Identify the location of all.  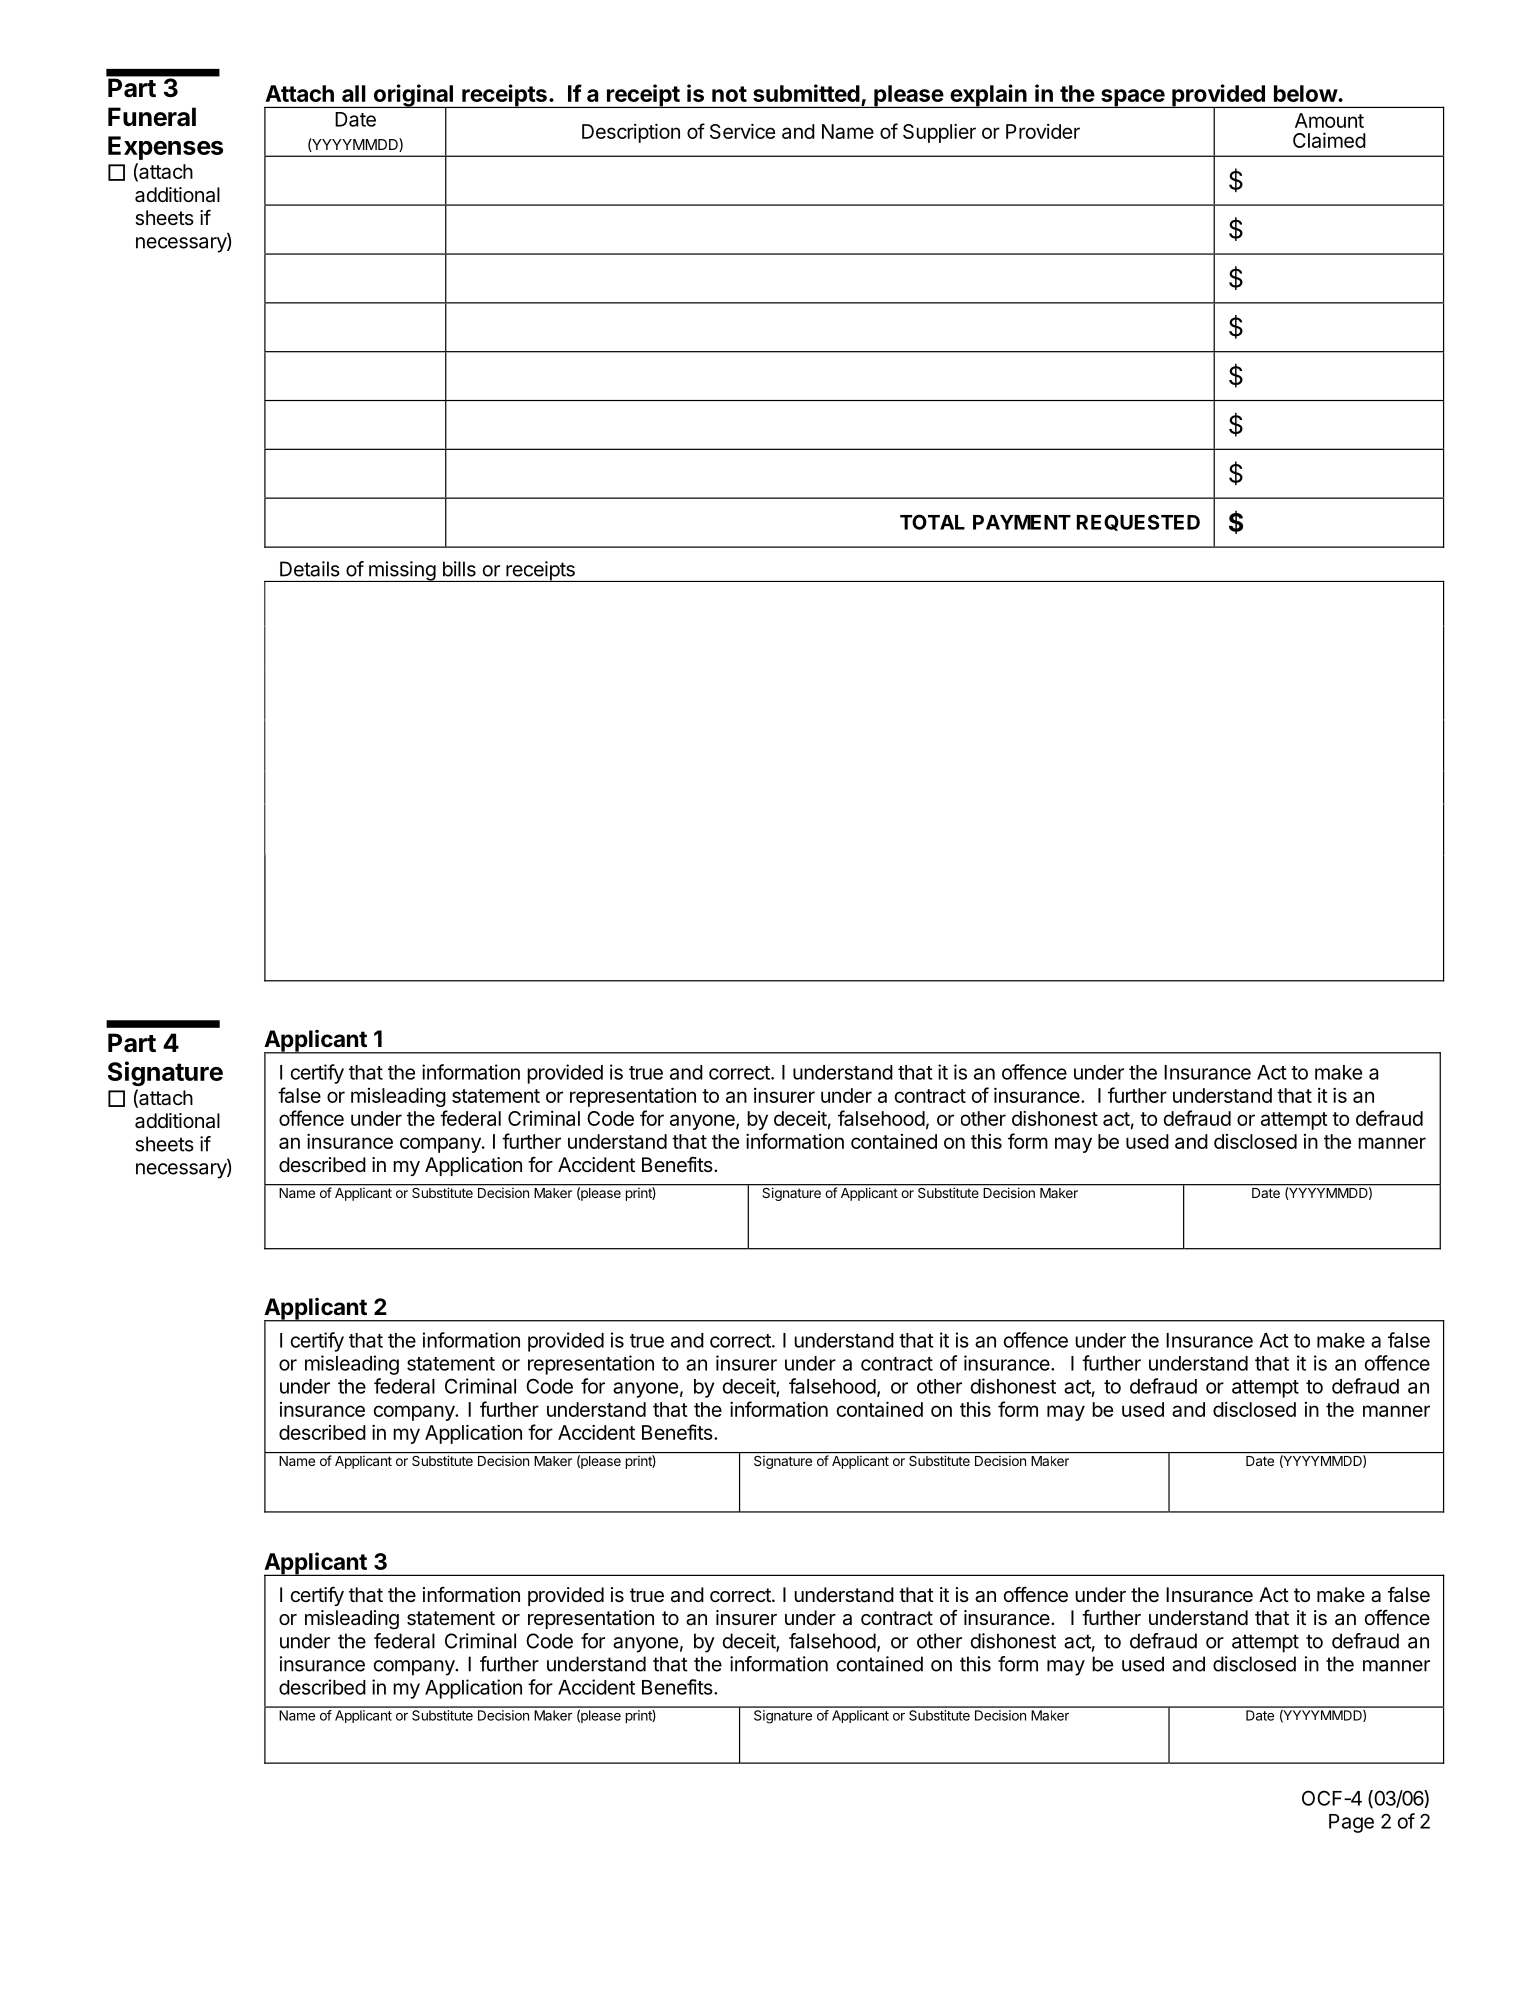
(354, 93).
